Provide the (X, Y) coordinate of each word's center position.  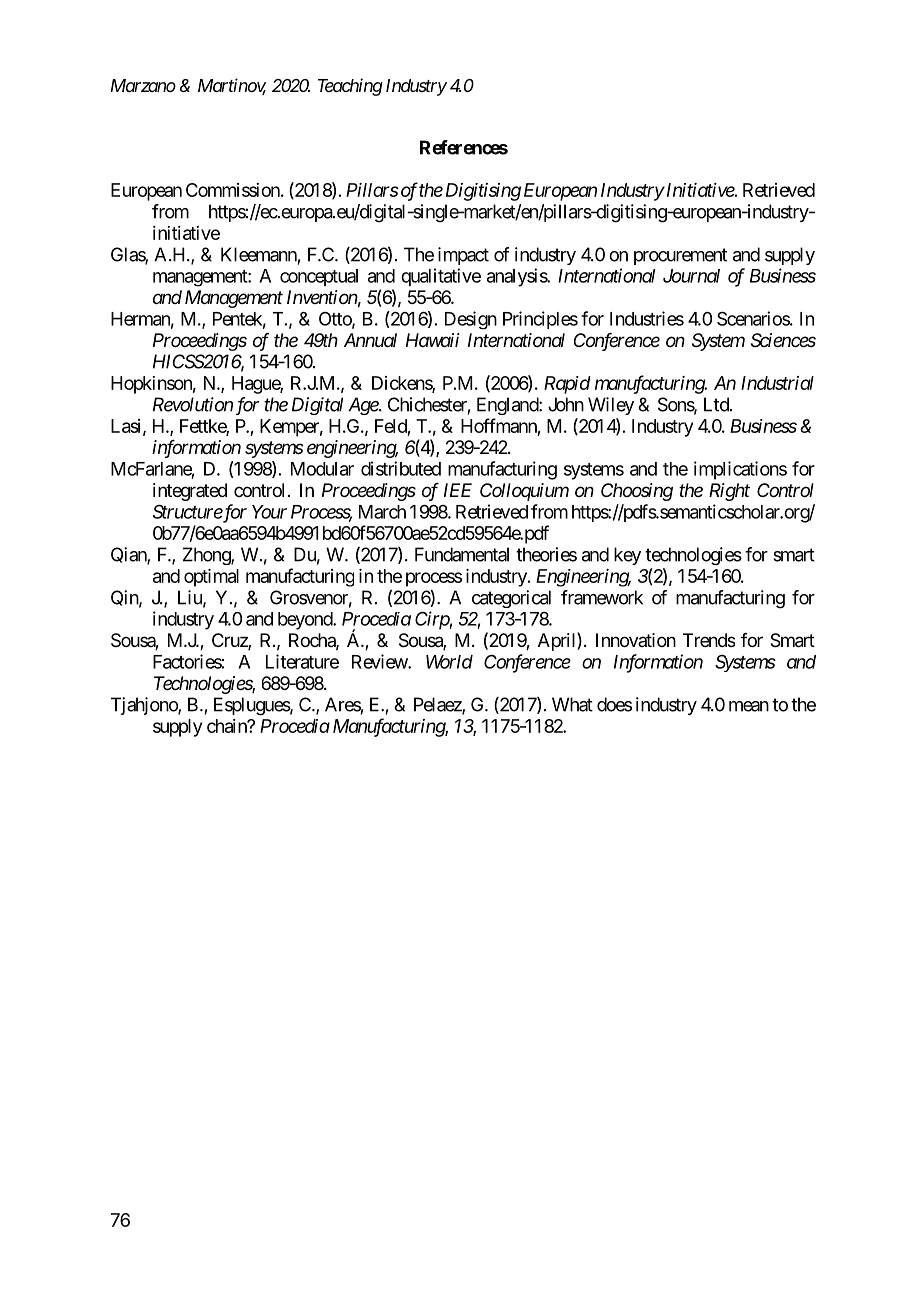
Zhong (207, 556)
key (627, 556)
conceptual (319, 277)
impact (463, 256)
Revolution (193, 404)
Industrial (777, 383)
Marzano (143, 85)
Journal (691, 276)
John (566, 404)
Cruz (230, 641)
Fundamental (462, 554)
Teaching (350, 87)
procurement (680, 256)
